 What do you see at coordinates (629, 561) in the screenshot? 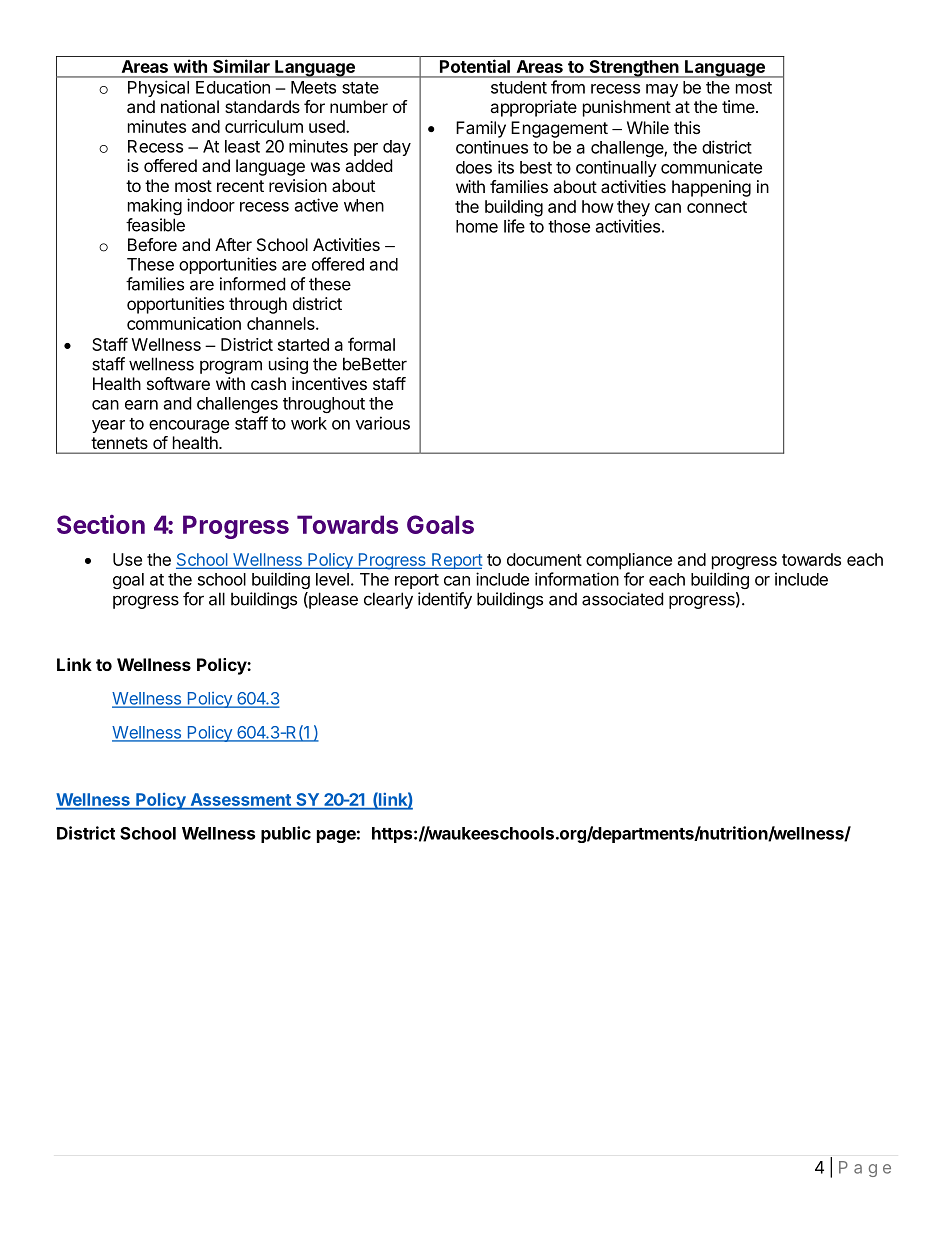
I see `compliance` at bounding box center [629, 561].
